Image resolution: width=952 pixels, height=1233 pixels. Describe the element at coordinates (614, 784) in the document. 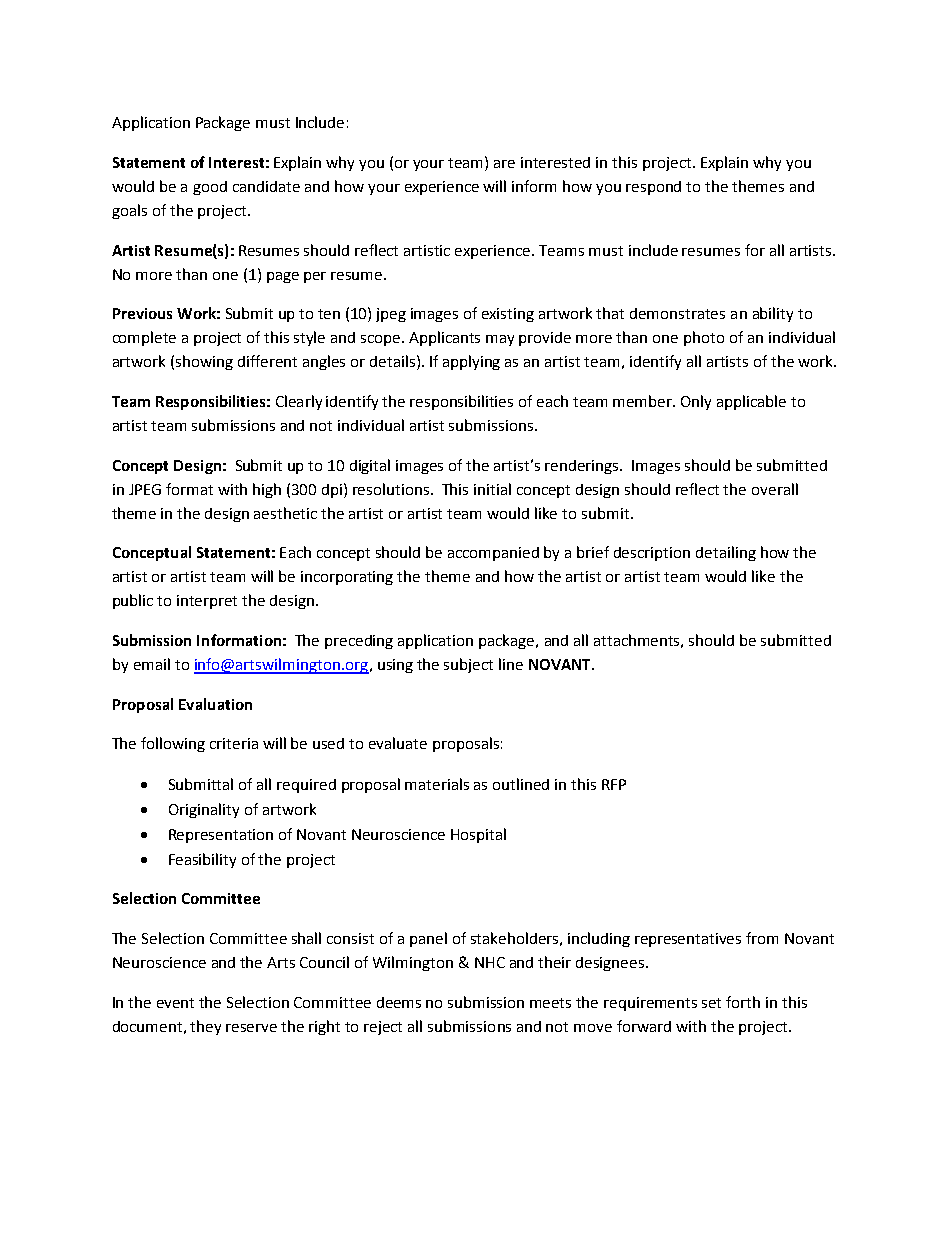

I see `RFP` at that location.
